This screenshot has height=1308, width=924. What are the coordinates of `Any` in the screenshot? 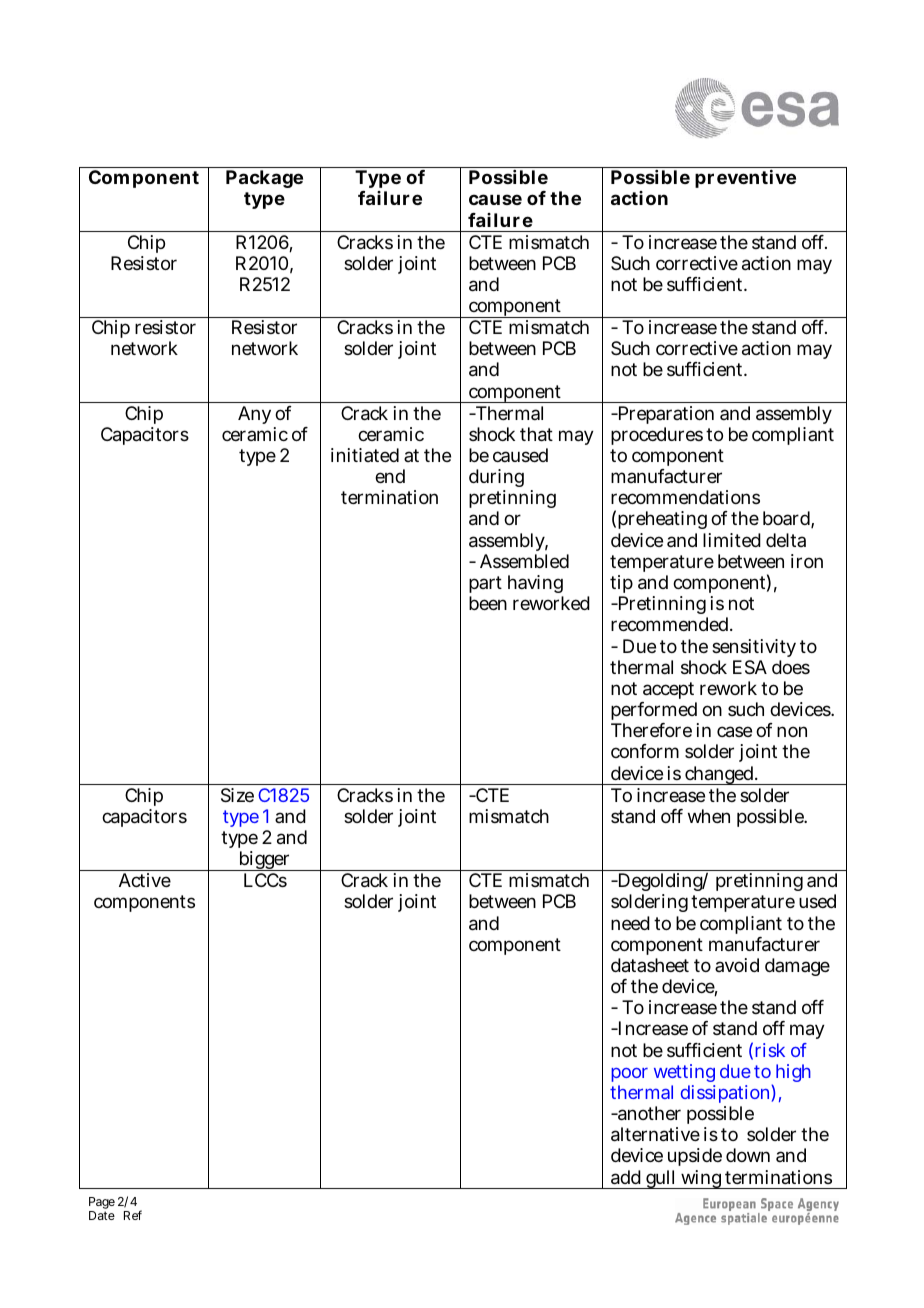 It's located at (254, 415).
